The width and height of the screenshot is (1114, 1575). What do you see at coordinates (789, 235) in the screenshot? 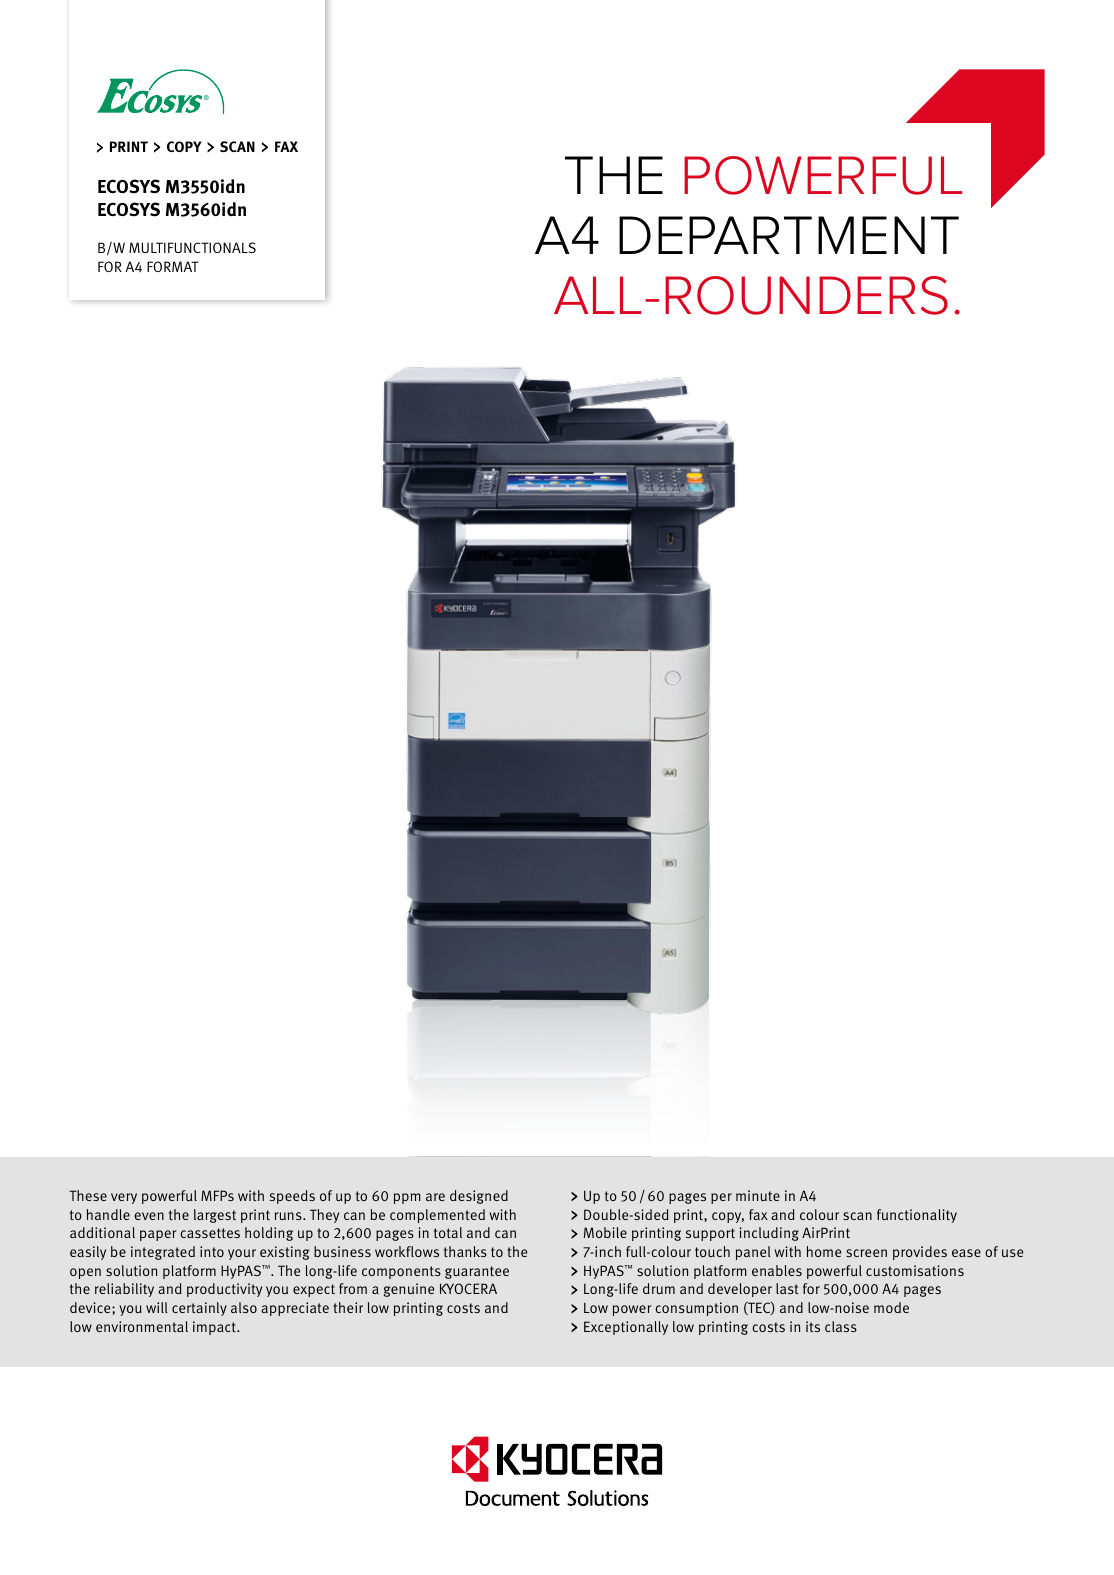
I see `DEPARTMENT` at bounding box center [789, 235].
